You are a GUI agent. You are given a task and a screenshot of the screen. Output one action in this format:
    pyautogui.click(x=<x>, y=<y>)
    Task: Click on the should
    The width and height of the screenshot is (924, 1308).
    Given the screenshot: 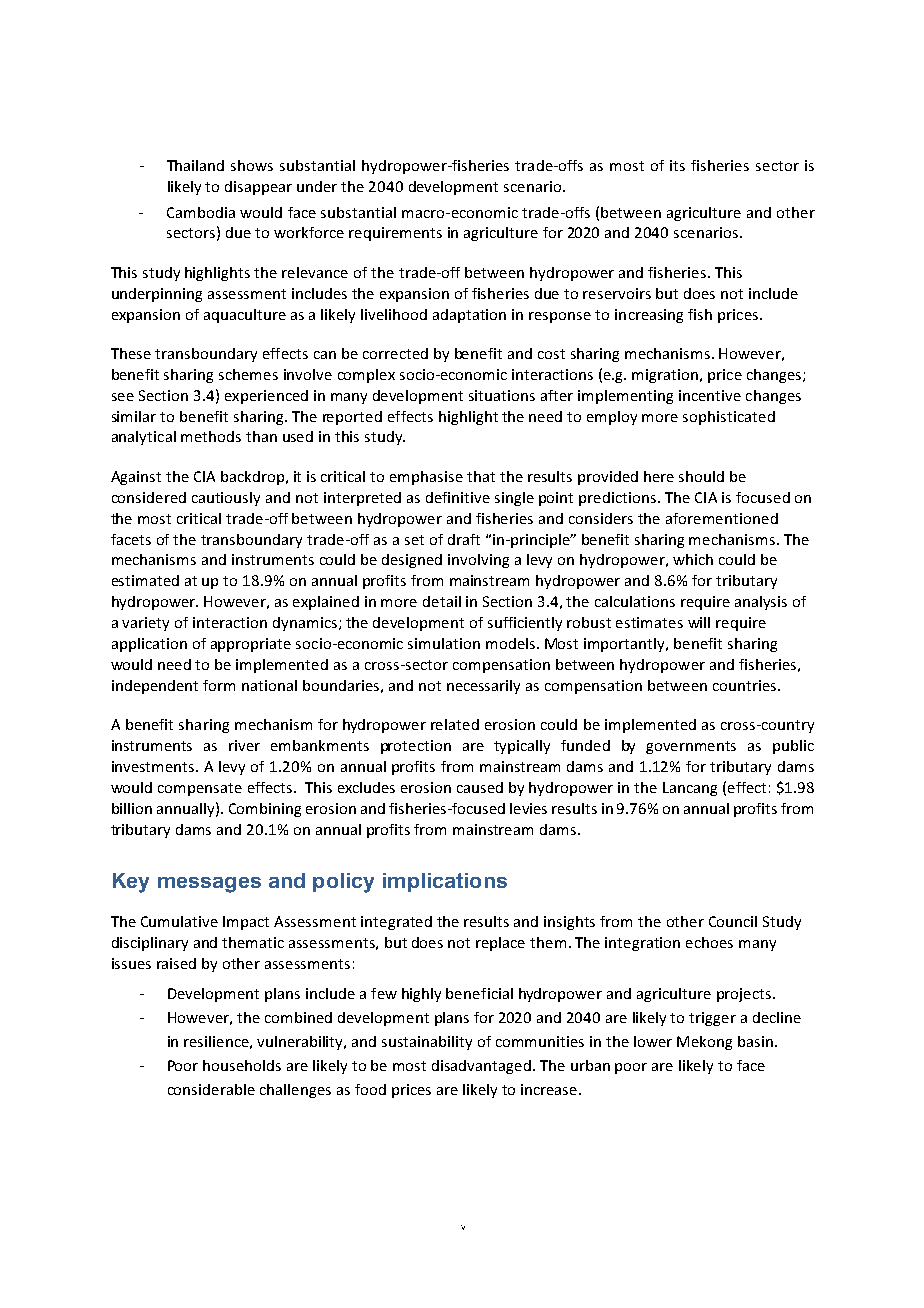 What is the action you would take?
    pyautogui.click(x=701, y=476)
